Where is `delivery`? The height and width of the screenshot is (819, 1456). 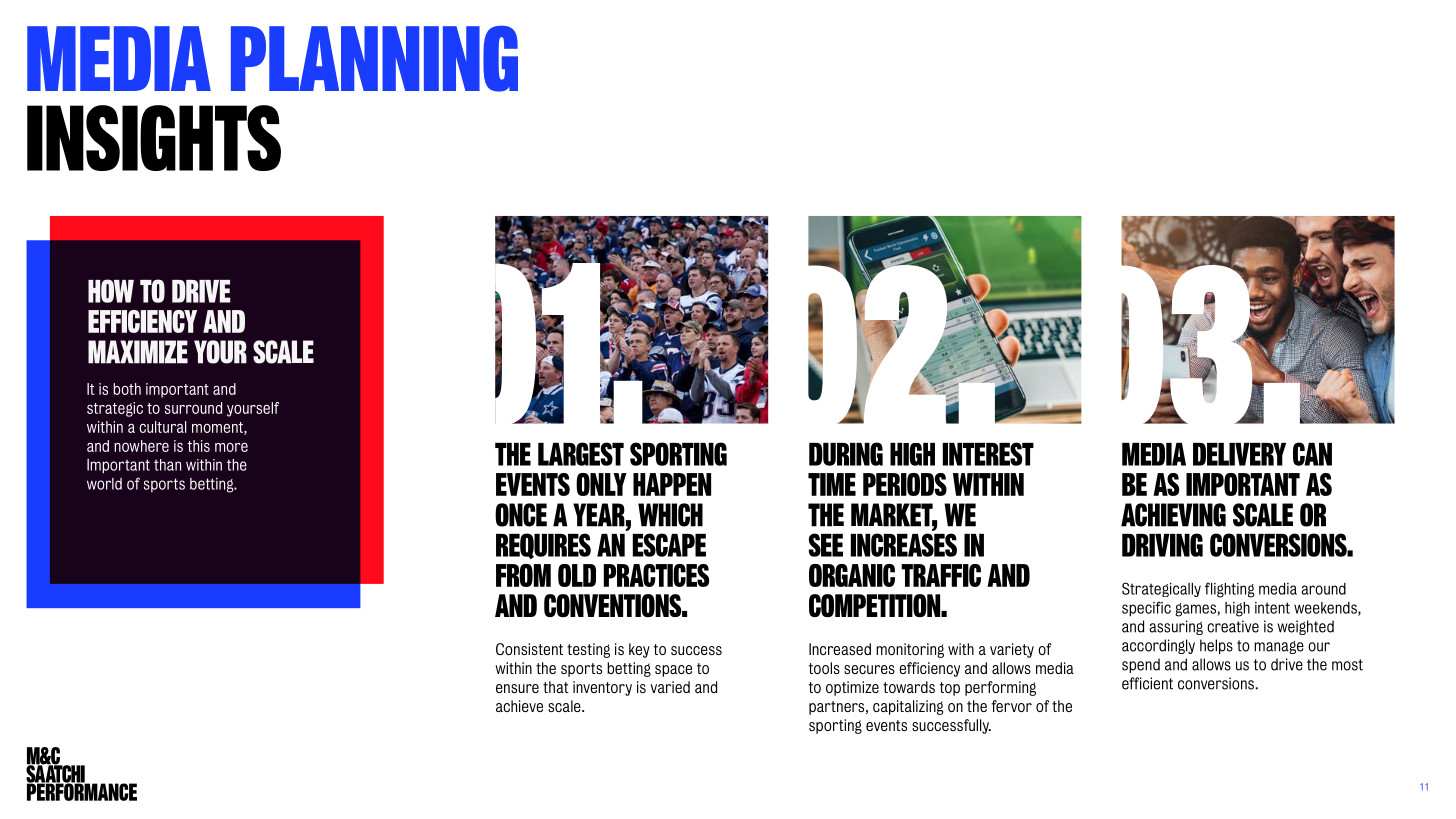
delivery is located at coordinates (1239, 454).
